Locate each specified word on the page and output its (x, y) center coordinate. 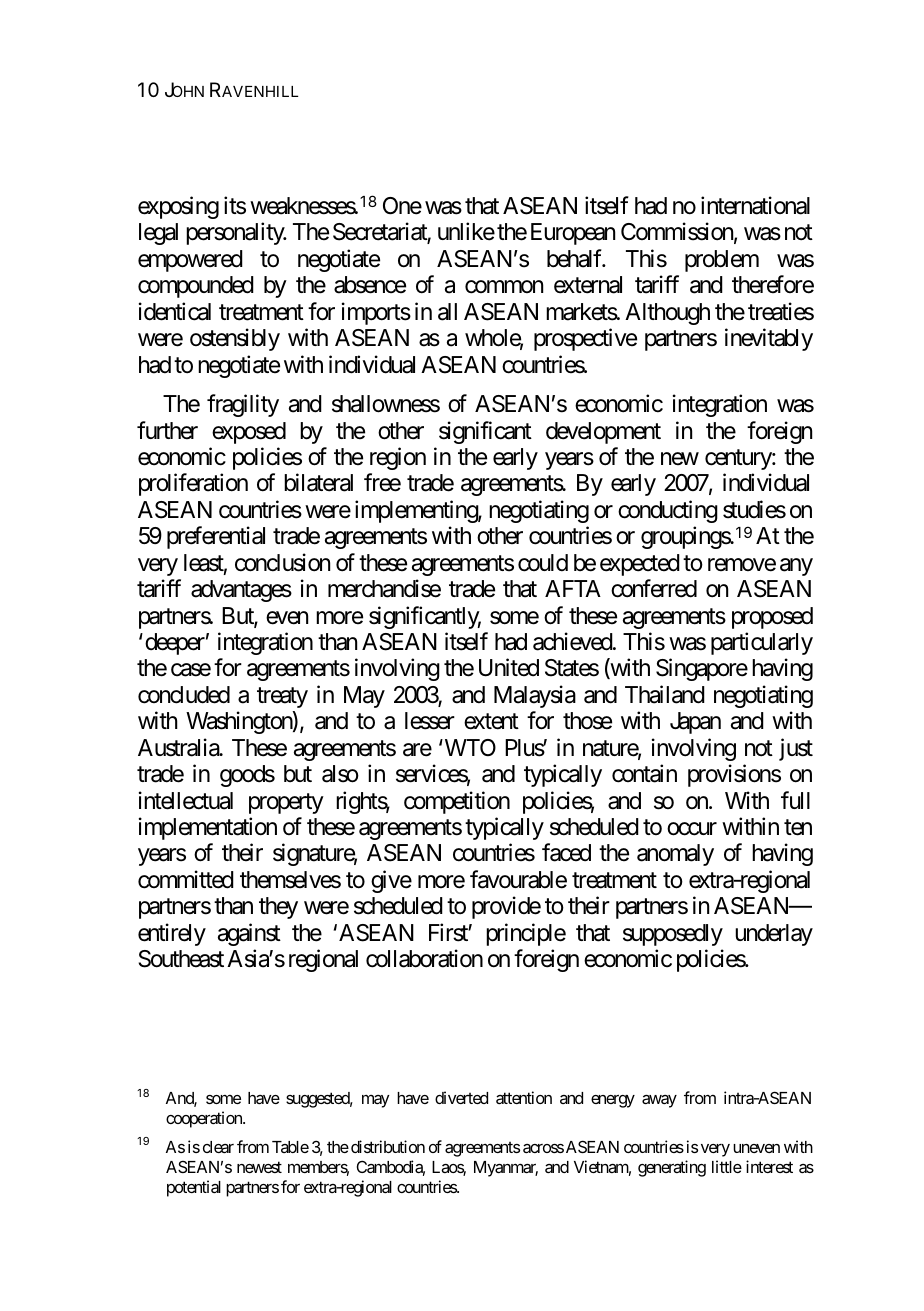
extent (491, 722)
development (603, 433)
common (504, 287)
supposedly (673, 935)
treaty (282, 697)
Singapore (702, 670)
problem (722, 261)
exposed (249, 433)
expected (640, 565)
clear (218, 1147)
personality (236, 234)
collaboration (424, 958)
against (249, 934)
